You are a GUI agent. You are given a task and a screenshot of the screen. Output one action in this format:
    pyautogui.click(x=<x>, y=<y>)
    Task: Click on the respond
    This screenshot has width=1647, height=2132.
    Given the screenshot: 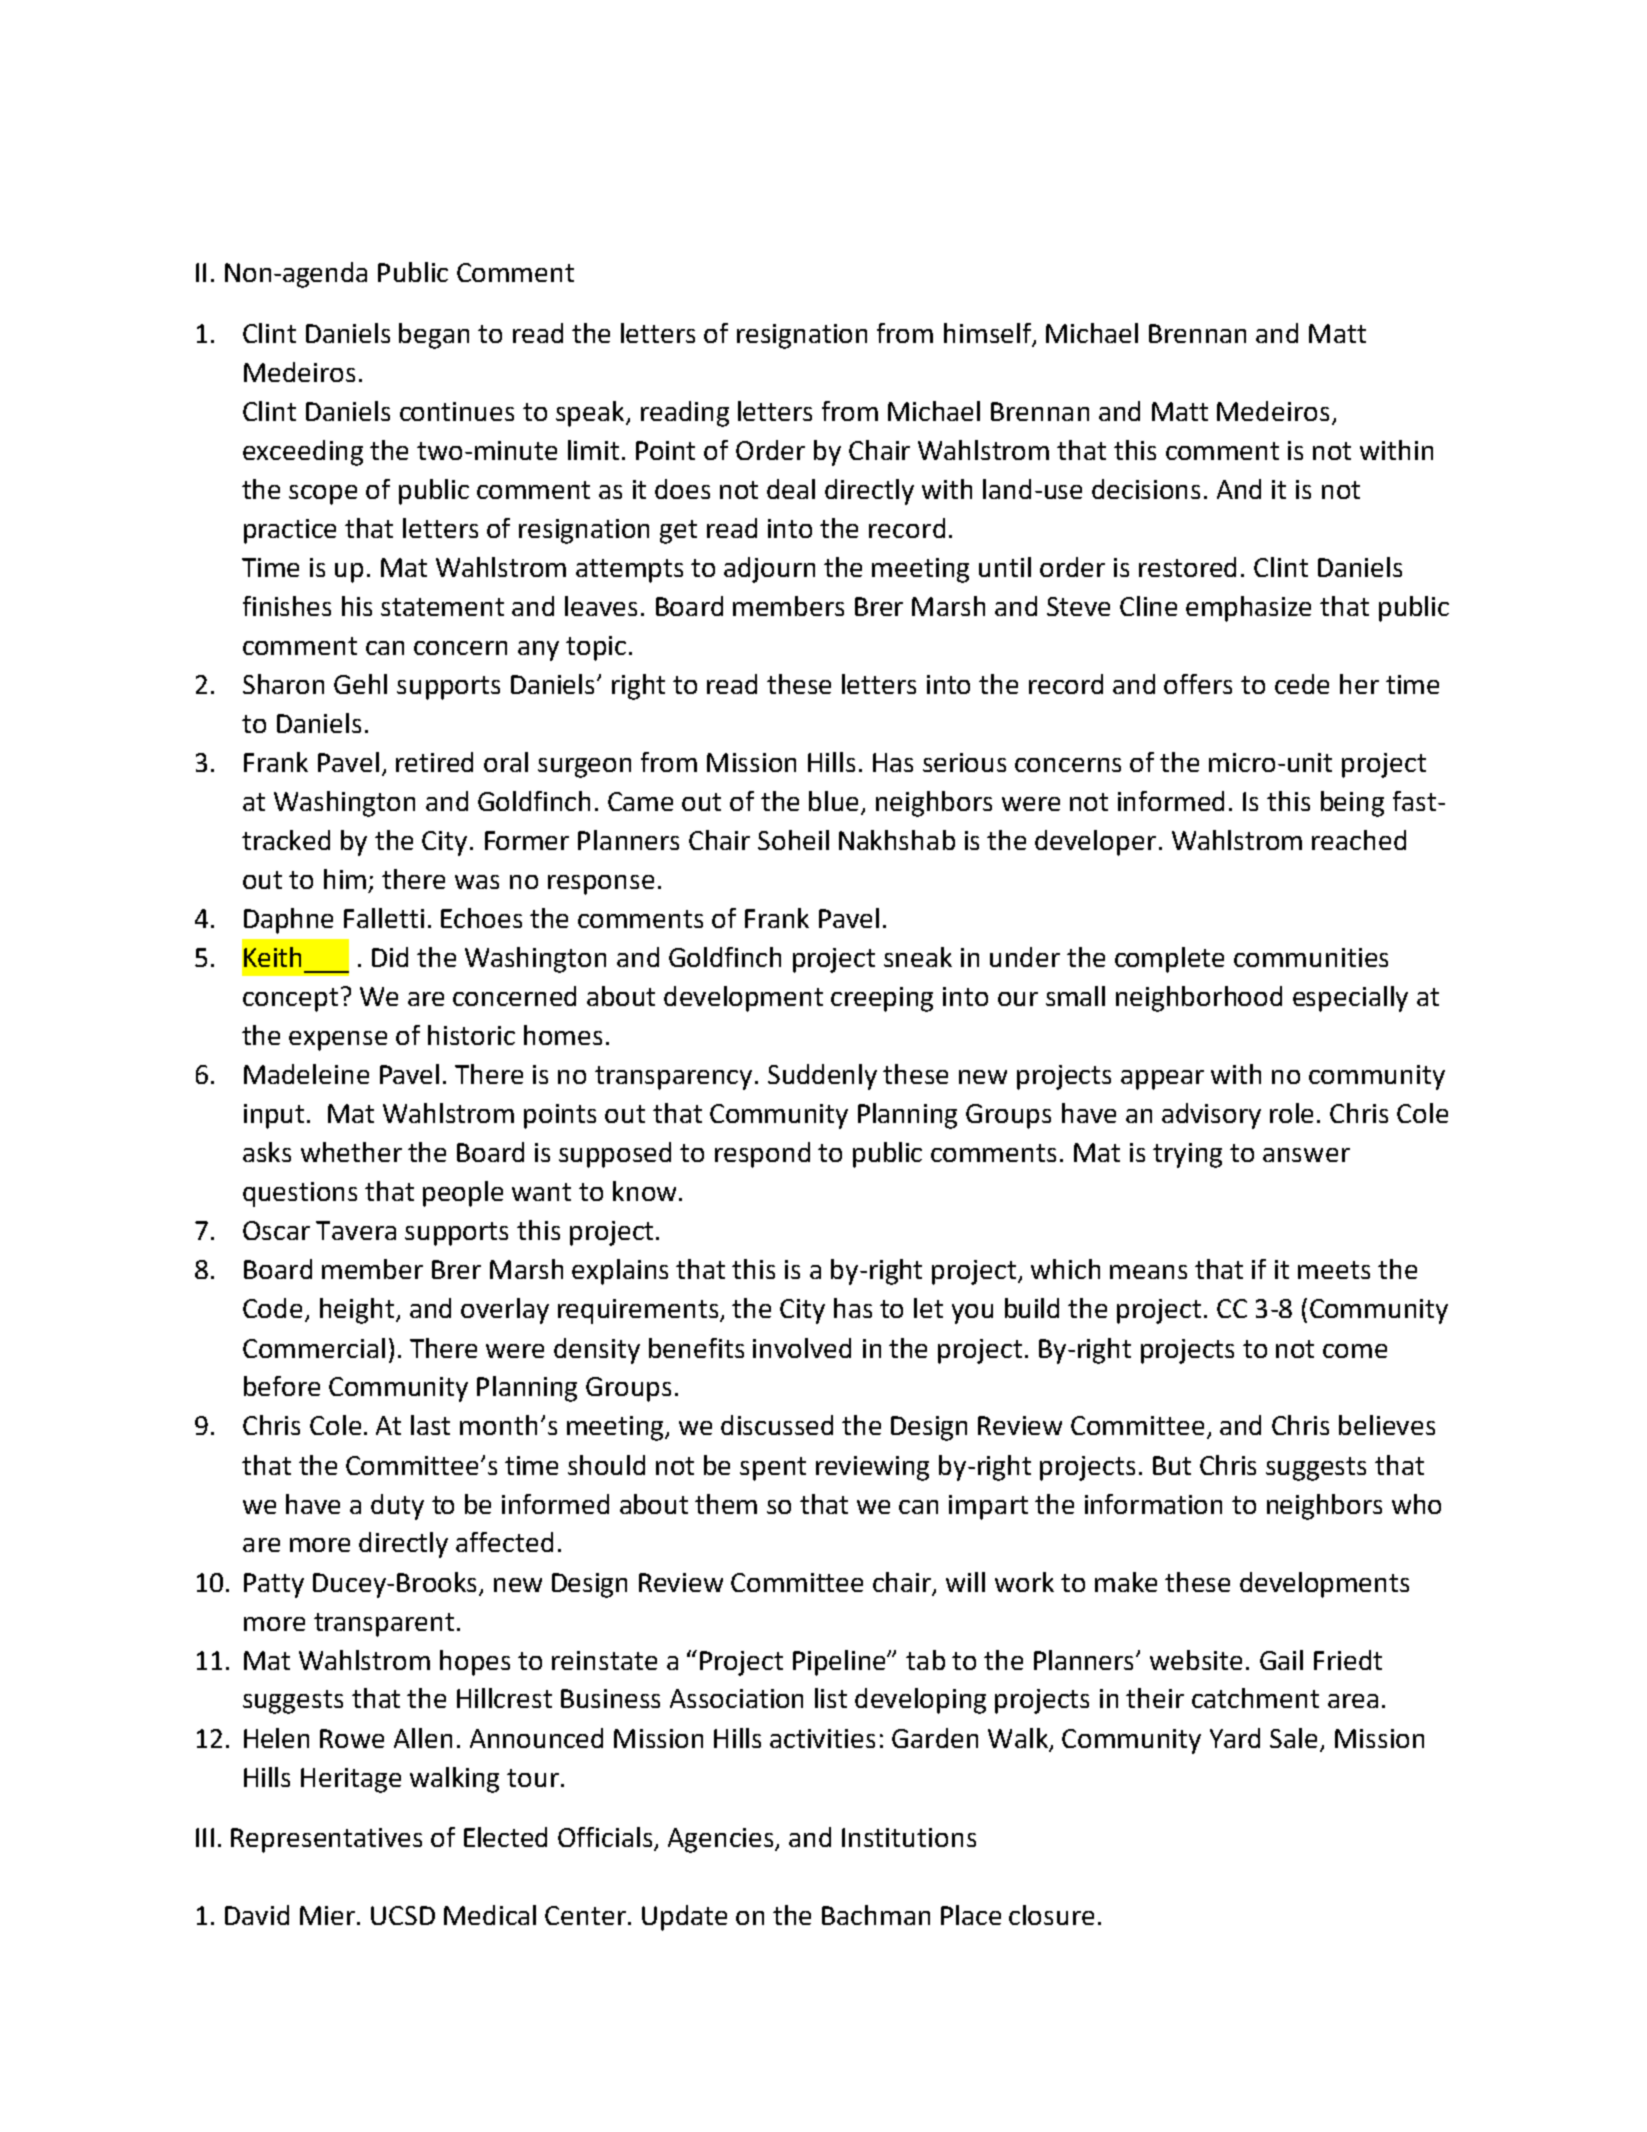 What is the action you would take?
    pyautogui.click(x=762, y=1155)
